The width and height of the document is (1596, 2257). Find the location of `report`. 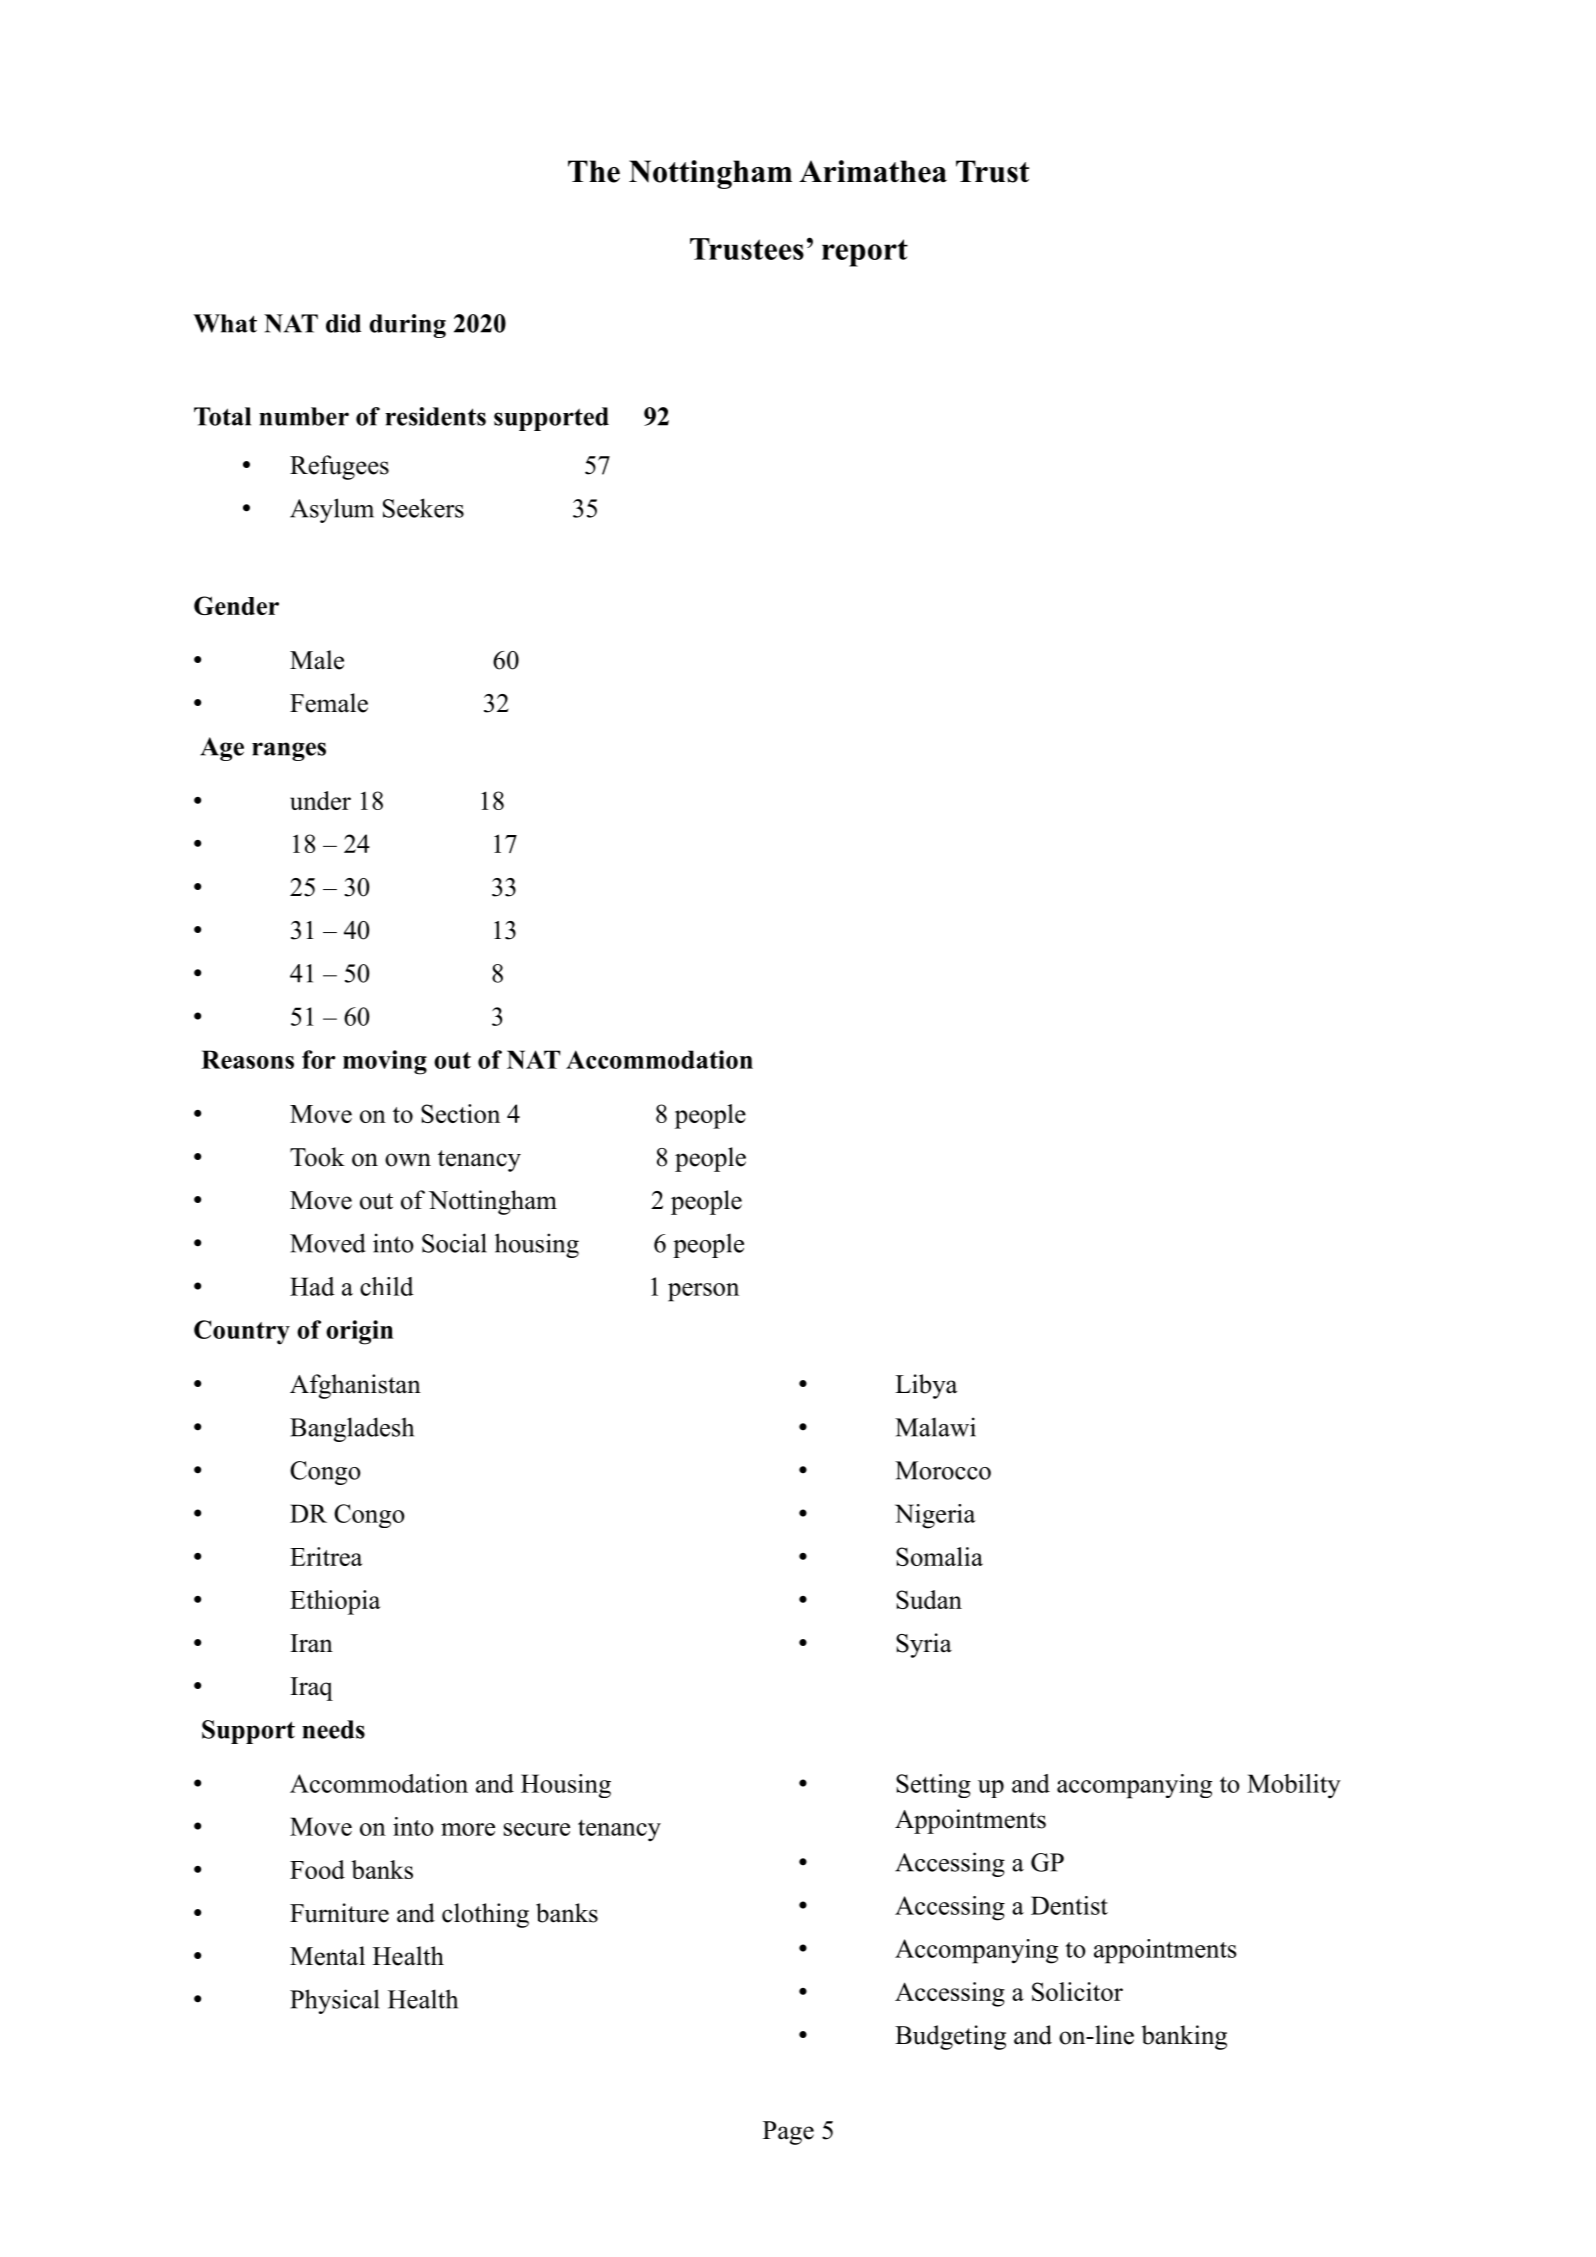

report is located at coordinates (865, 253).
